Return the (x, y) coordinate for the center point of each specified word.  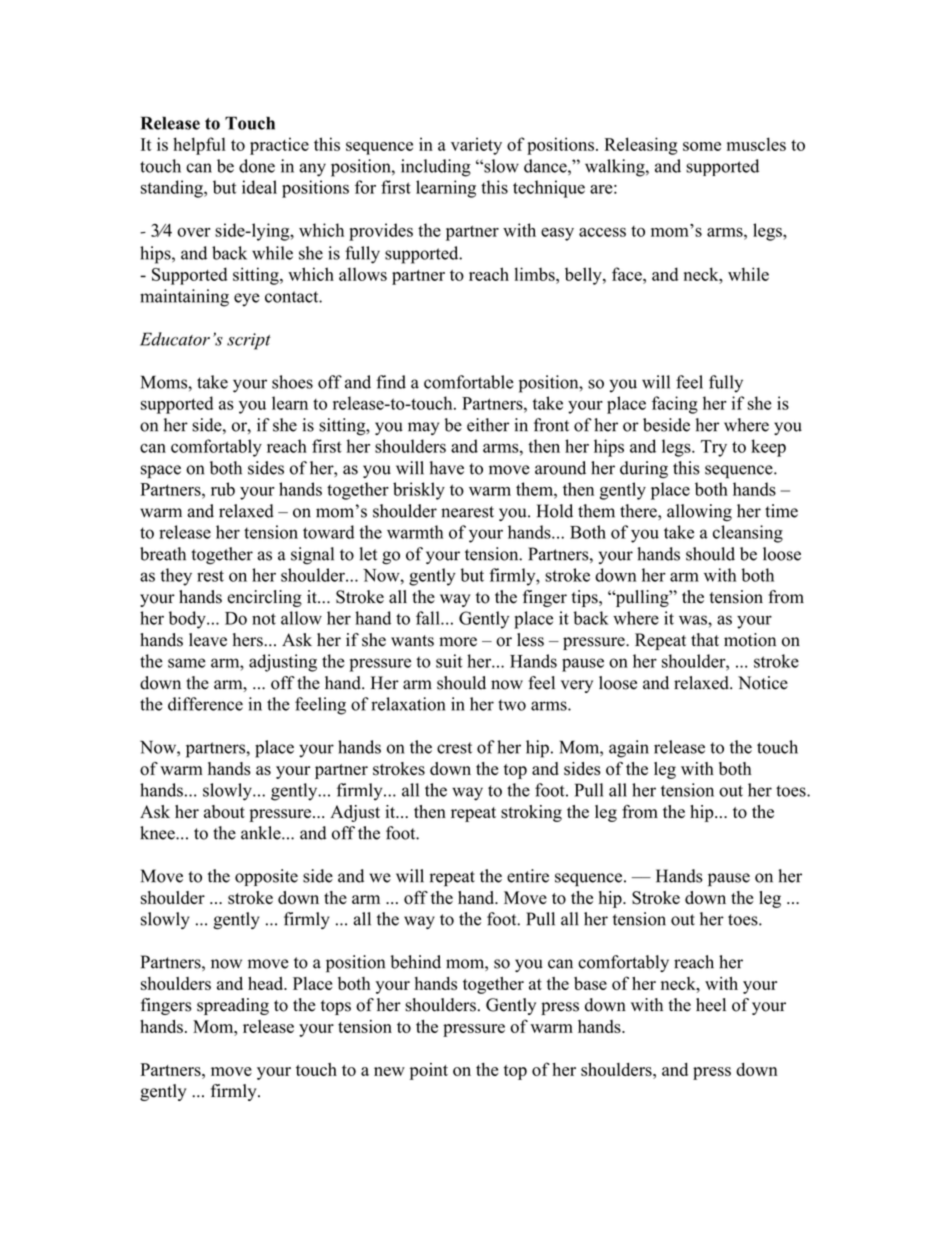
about (224, 812)
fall (429, 618)
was (694, 620)
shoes (292, 382)
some (702, 146)
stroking (531, 813)
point (429, 1071)
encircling (264, 598)
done (257, 166)
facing (675, 405)
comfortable (469, 382)
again (629, 749)
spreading (233, 1006)
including (436, 168)
